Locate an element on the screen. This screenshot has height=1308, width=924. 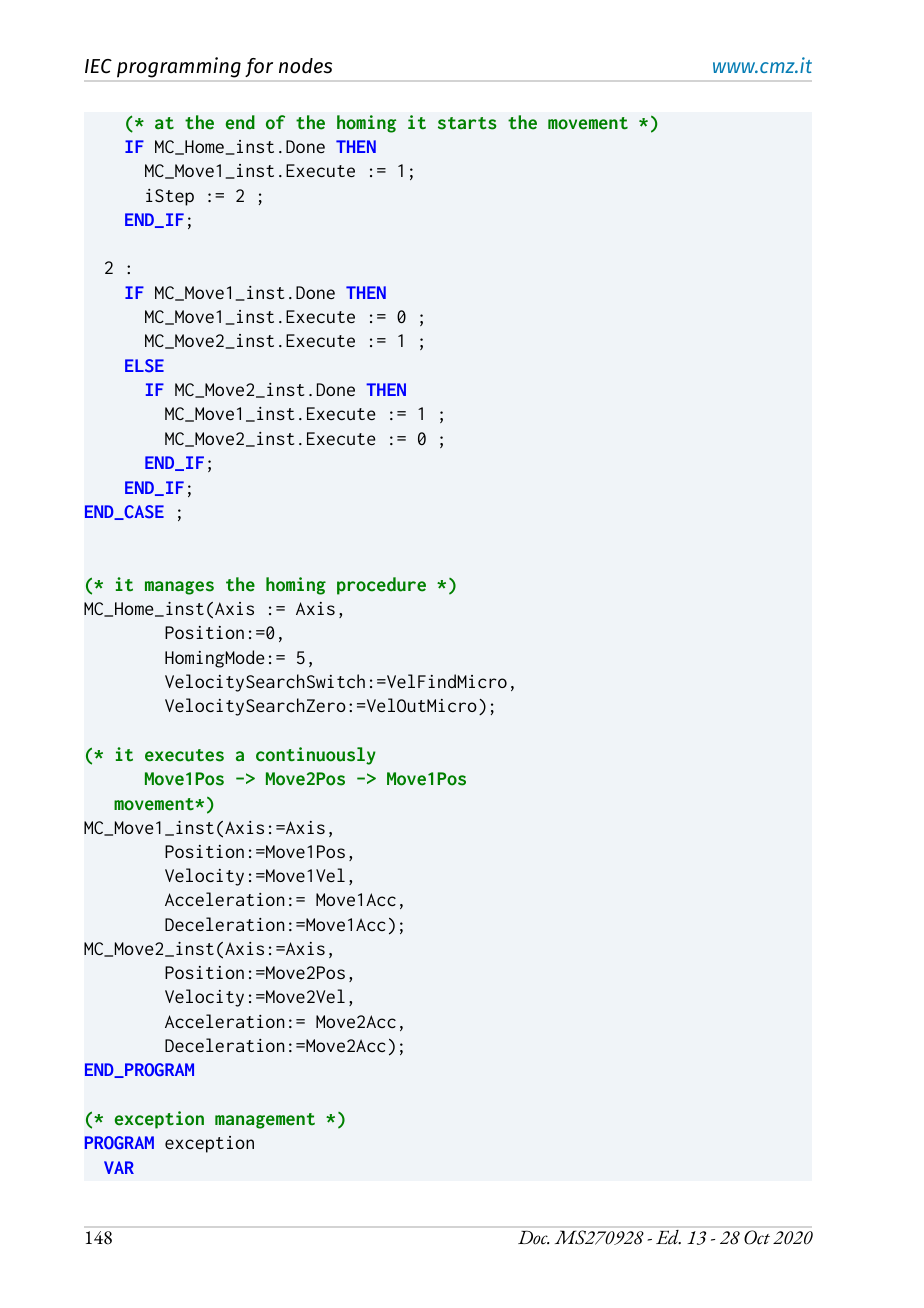
starts is located at coordinates (467, 123).
